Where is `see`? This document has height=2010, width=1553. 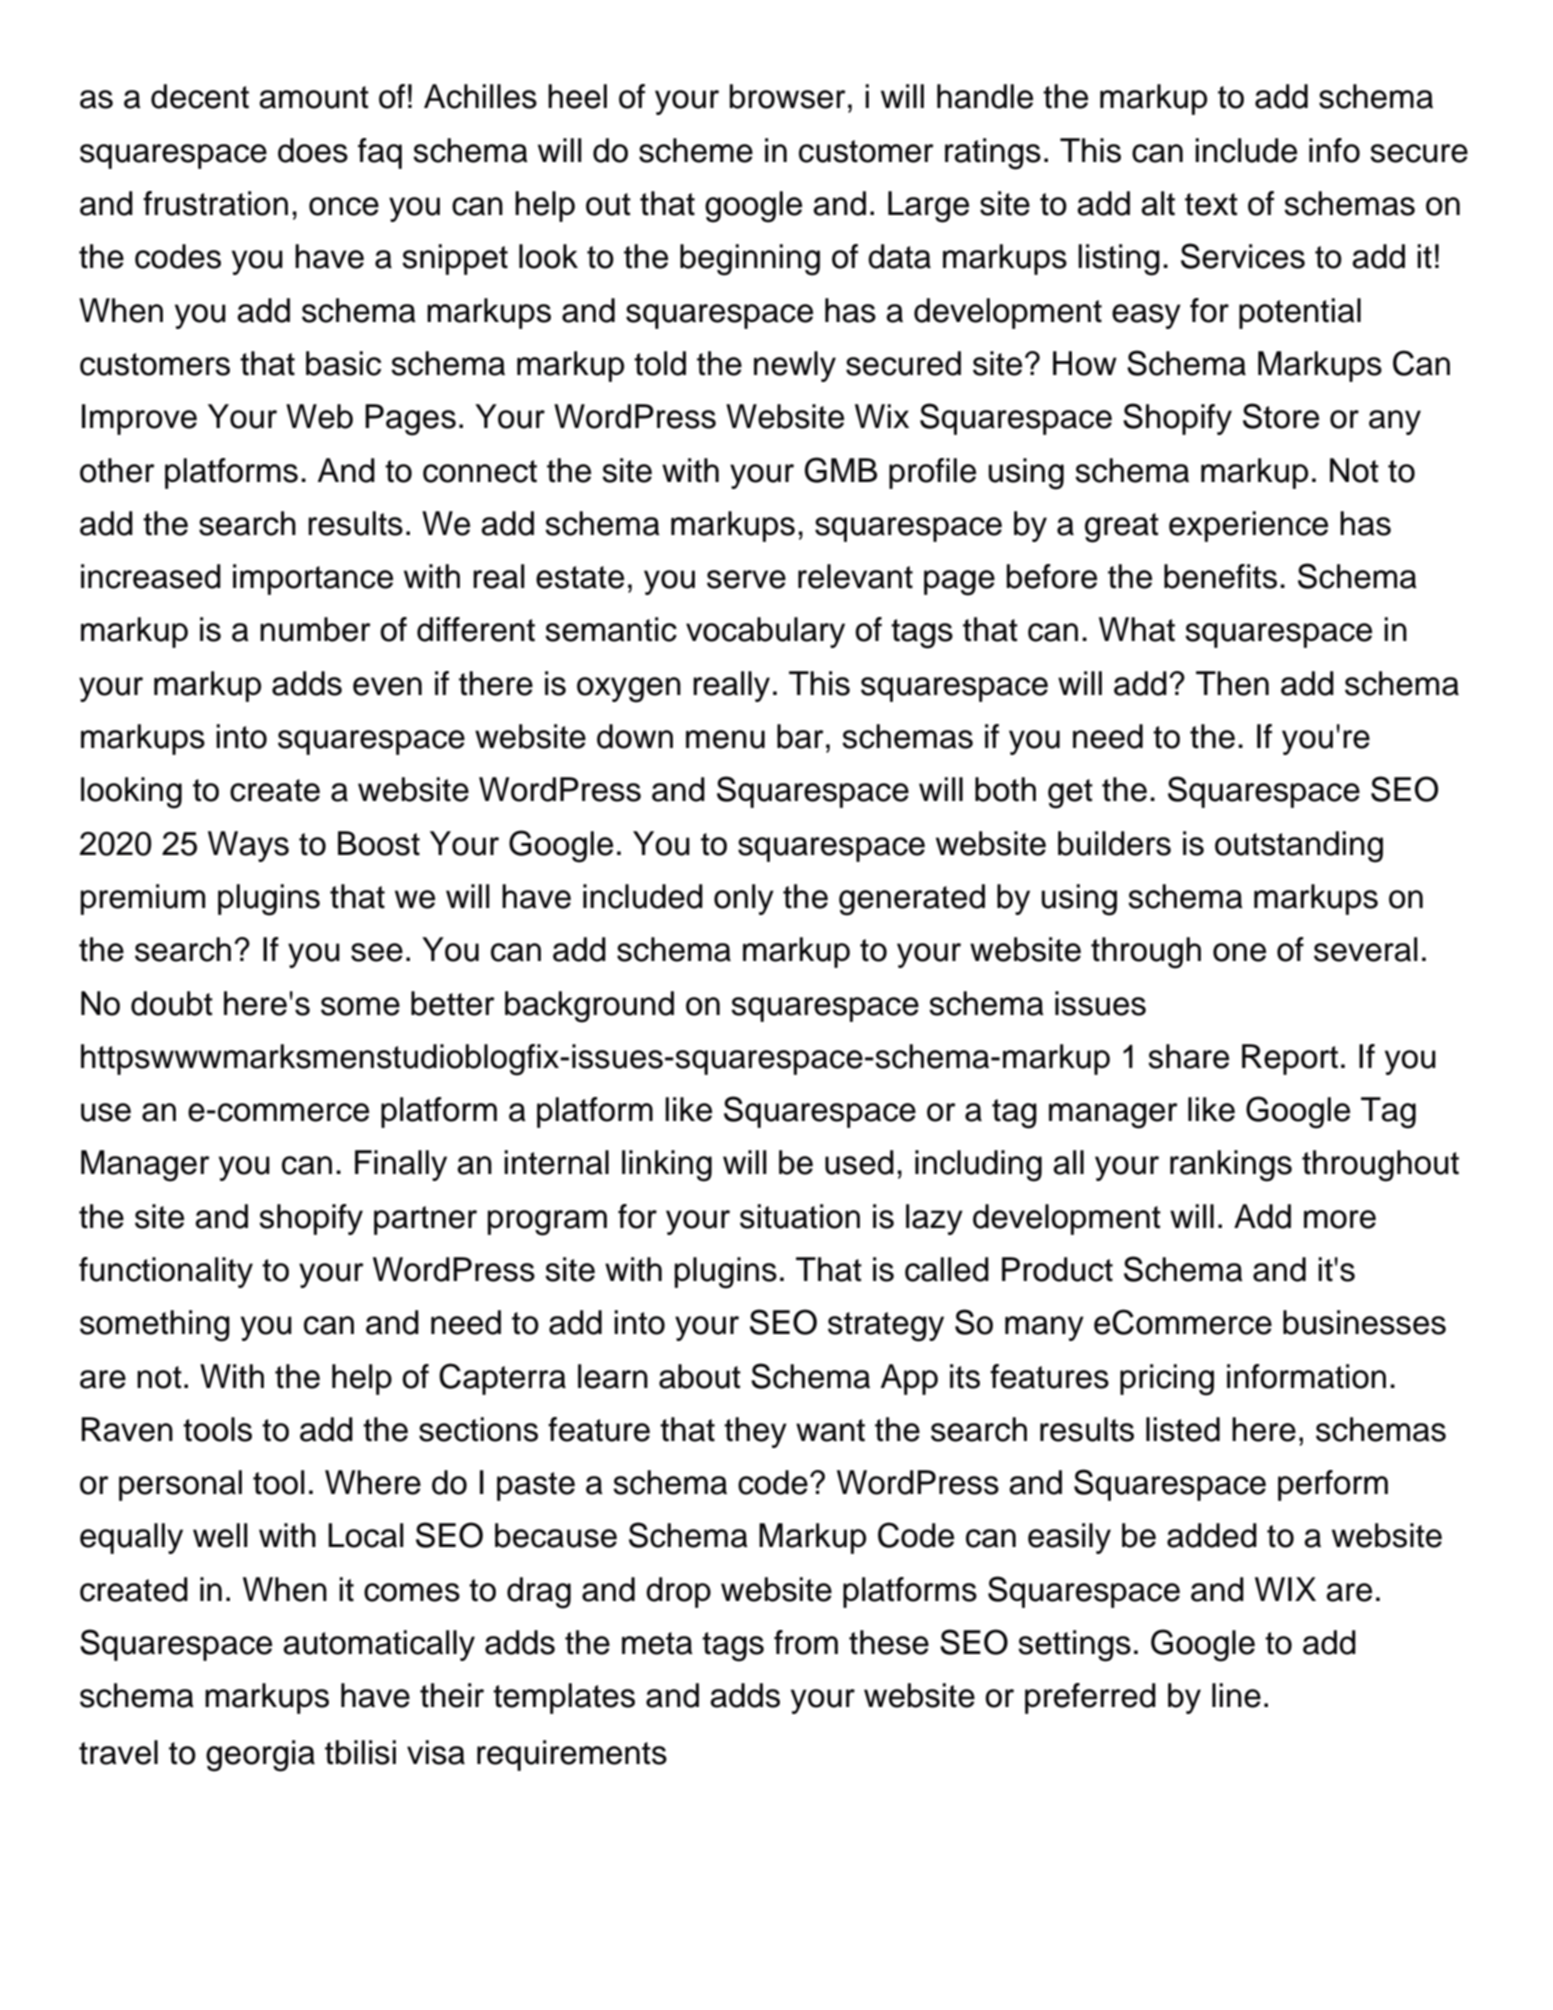
see is located at coordinates (377, 952).
